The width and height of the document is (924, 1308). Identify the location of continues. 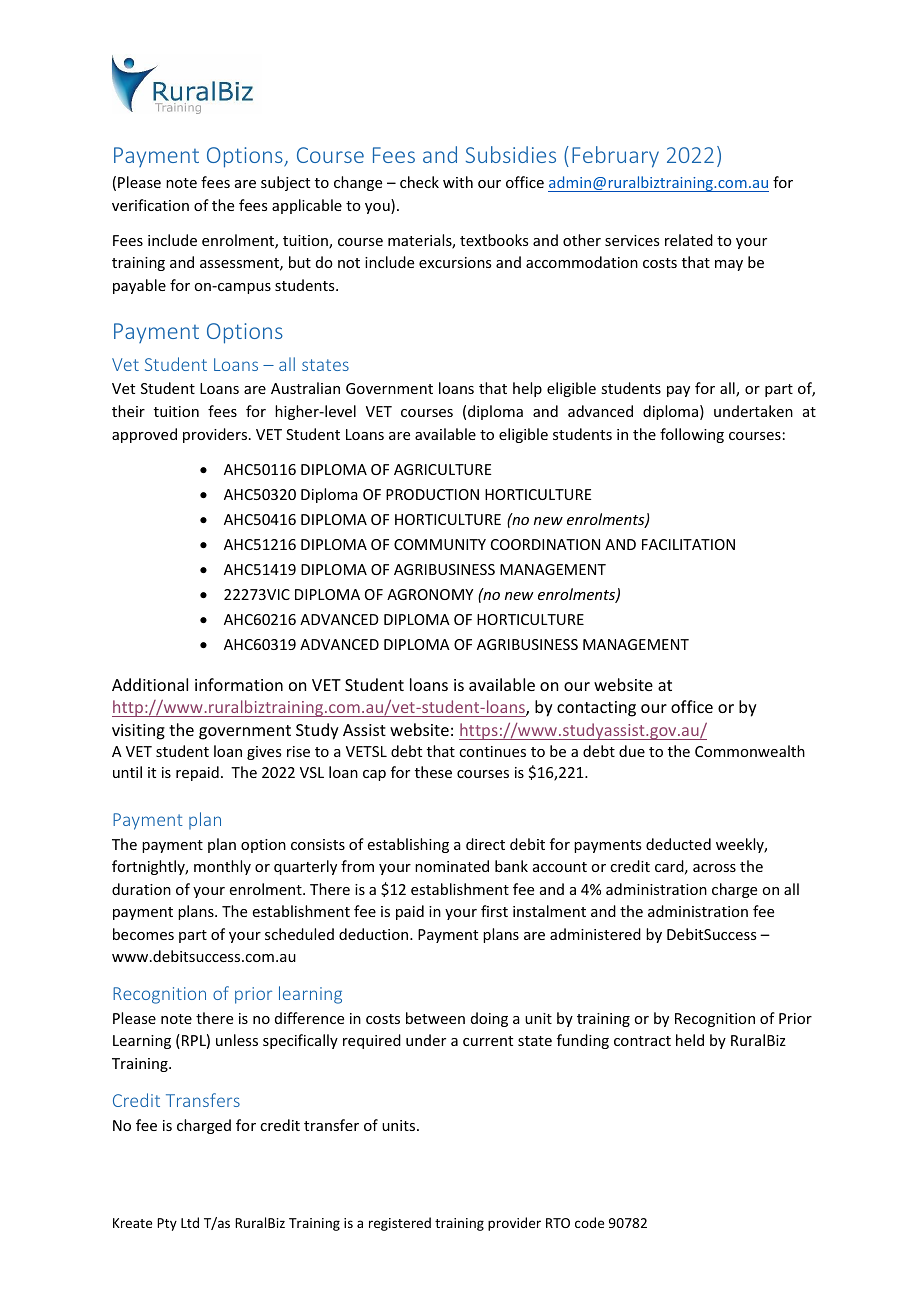
(492, 751).
